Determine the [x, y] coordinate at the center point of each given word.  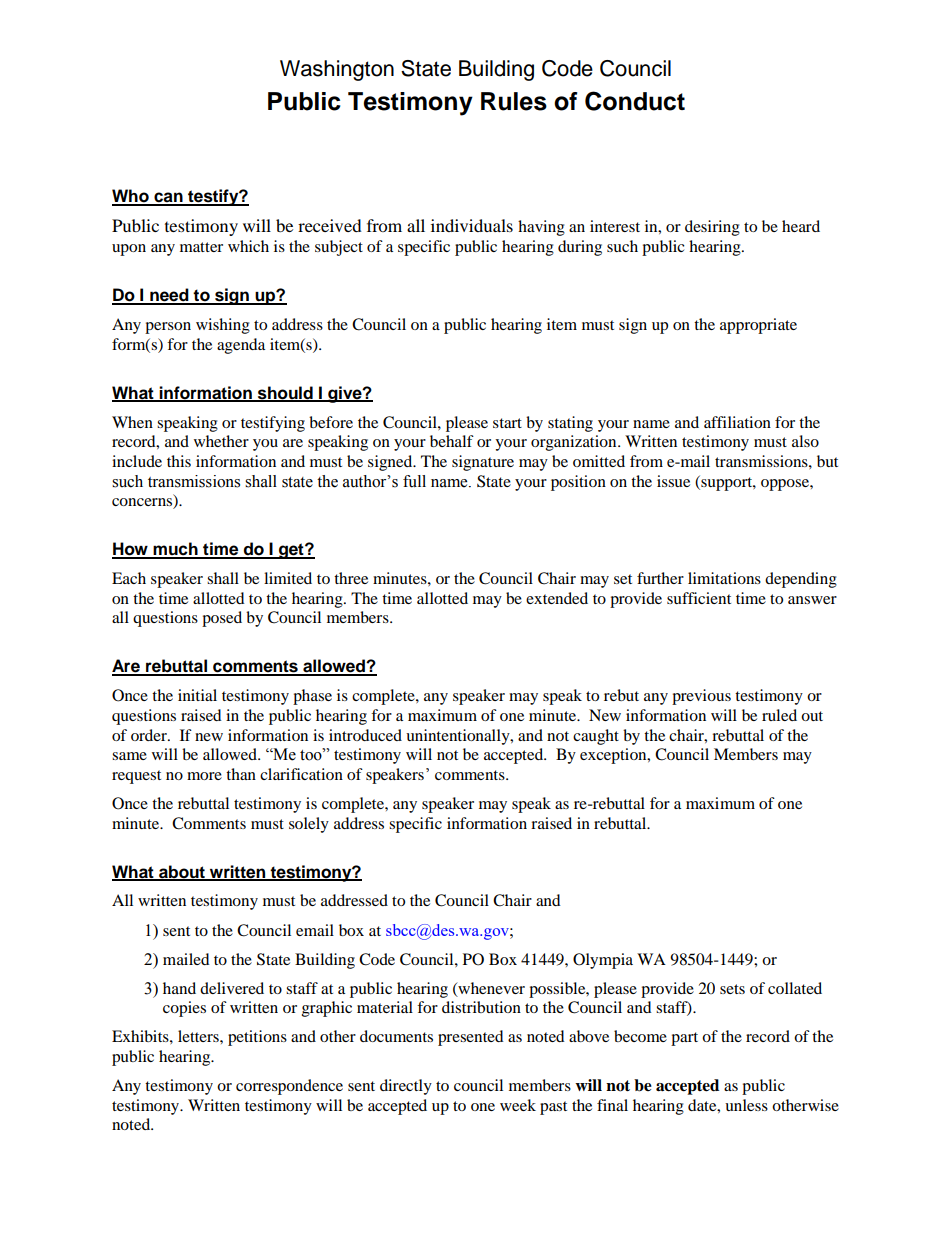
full [414, 481]
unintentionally [459, 737]
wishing [223, 326]
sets [732, 989]
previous [701, 697]
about [182, 872]
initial [197, 695]
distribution [481, 1007]
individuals [472, 225]
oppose [786, 485]
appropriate [758, 326]
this [179, 461]
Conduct [635, 101]
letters [199, 1036]
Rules [514, 101]
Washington [337, 70]
